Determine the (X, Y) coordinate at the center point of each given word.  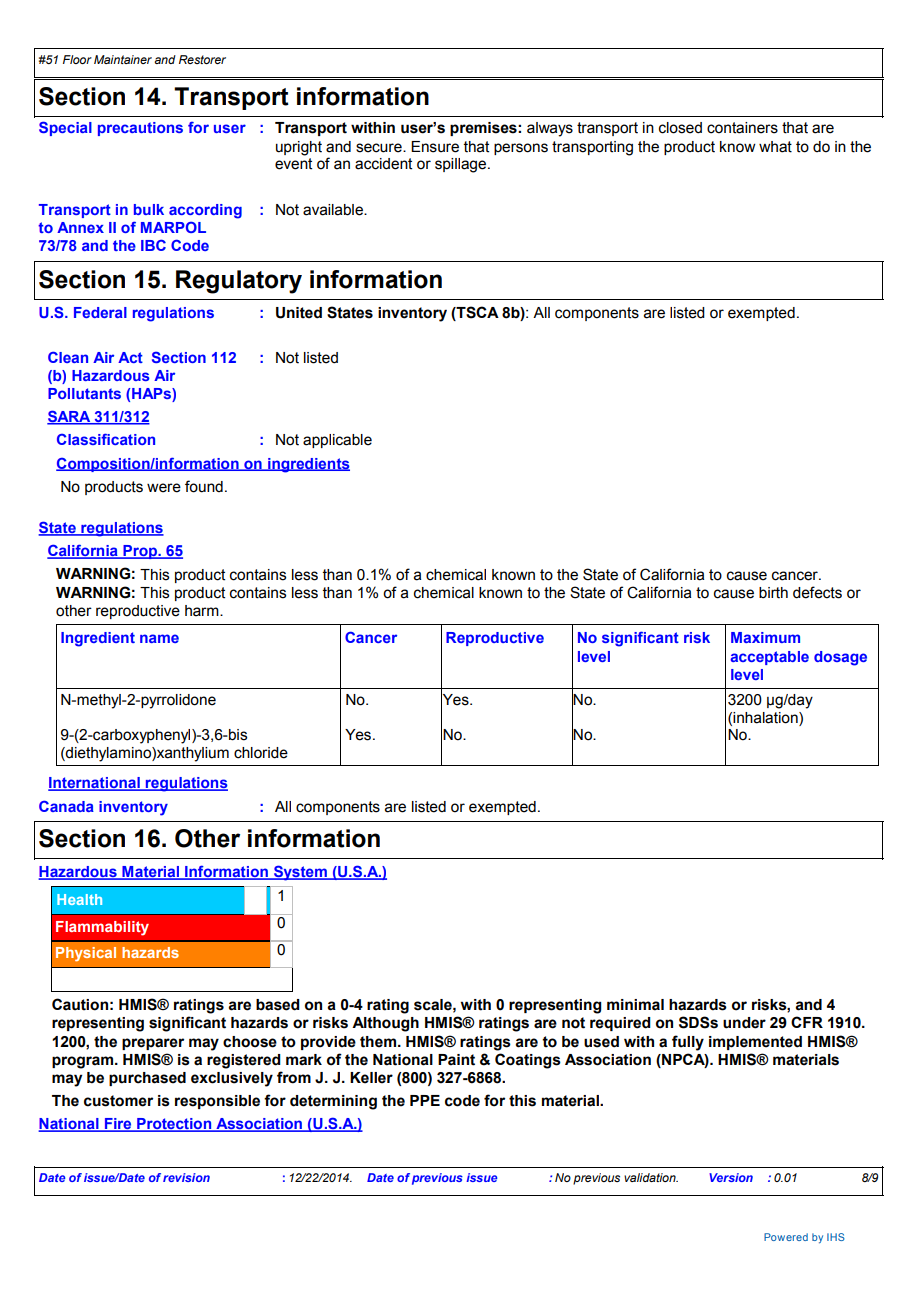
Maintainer (123, 59)
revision (186, 1177)
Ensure (435, 147)
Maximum (765, 637)
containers (742, 128)
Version (731, 1177)
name (159, 638)
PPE (425, 1100)
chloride (261, 753)
